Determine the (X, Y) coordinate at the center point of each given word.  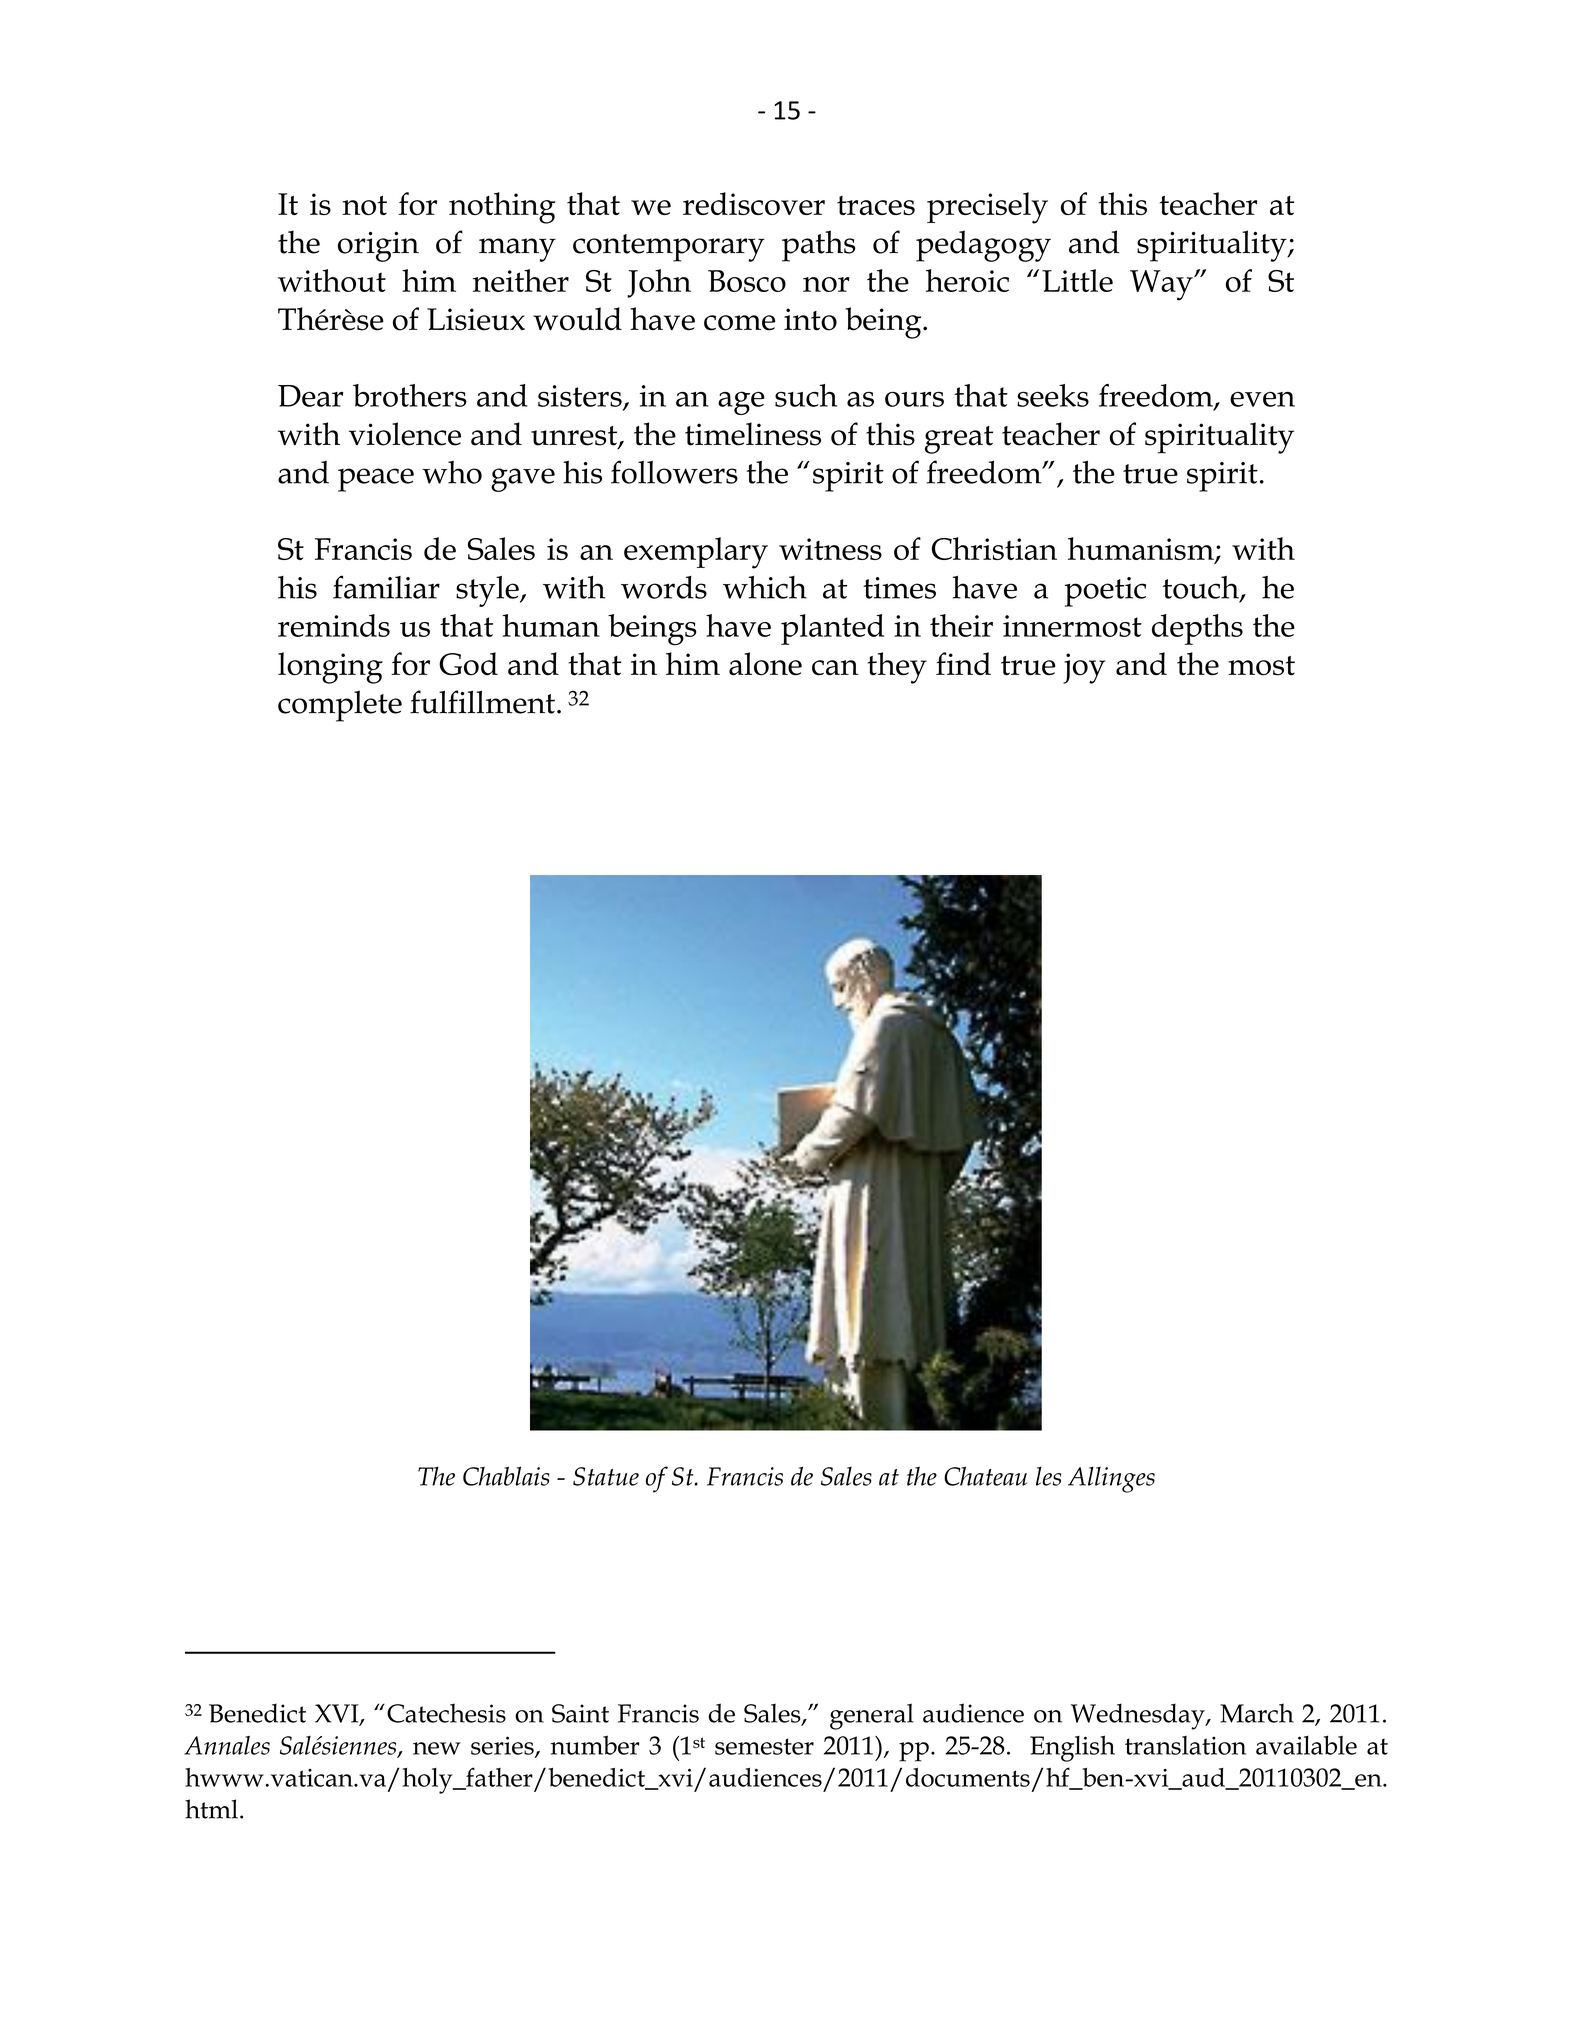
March (1257, 1713)
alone (765, 664)
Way (1162, 285)
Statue (606, 1476)
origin (378, 247)
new (437, 1748)
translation (1185, 1745)
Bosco (747, 281)
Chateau (985, 1476)
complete (340, 706)
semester (764, 1746)
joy (1084, 668)
